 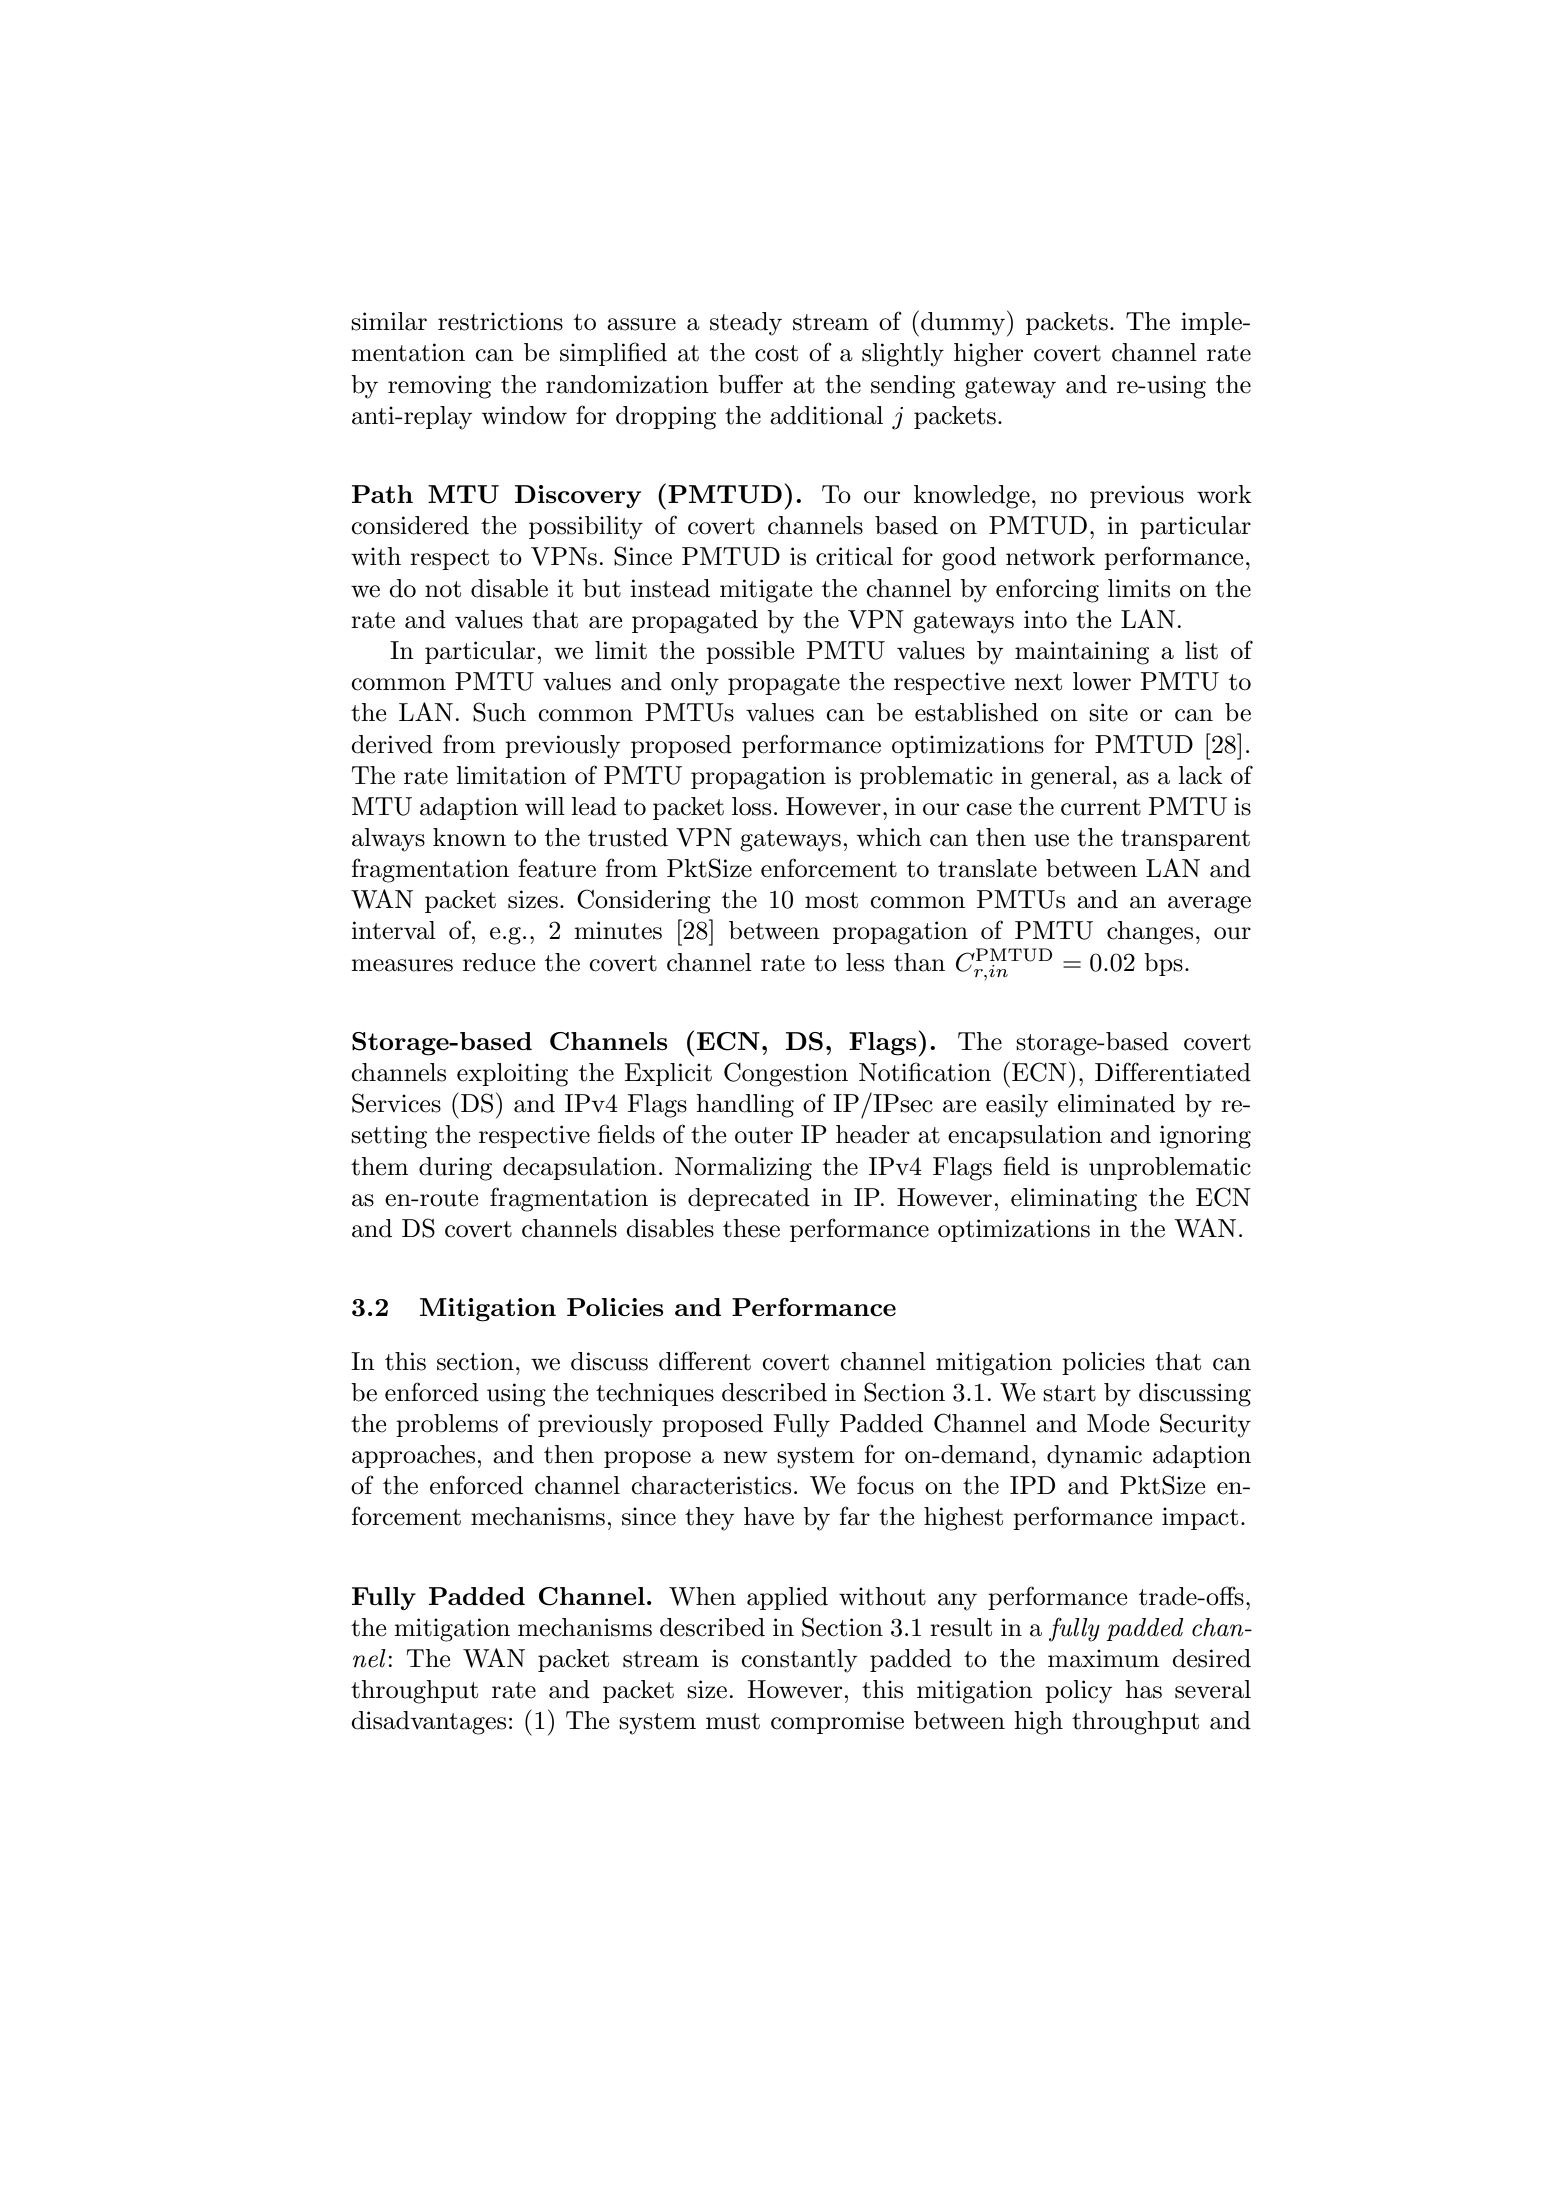 I want to click on Such, so click(x=499, y=712).
